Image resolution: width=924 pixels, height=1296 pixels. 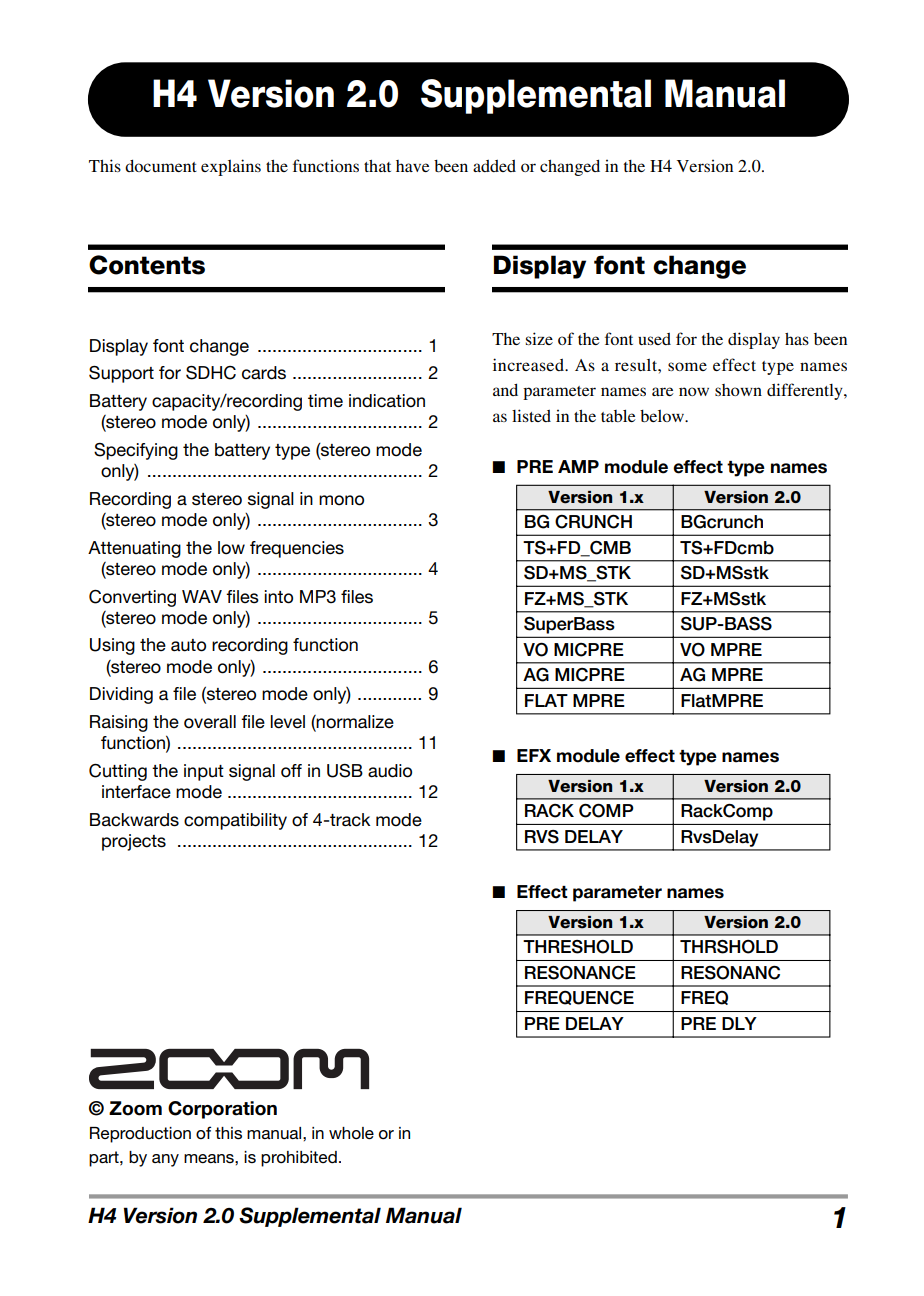 I want to click on added, so click(x=494, y=166).
